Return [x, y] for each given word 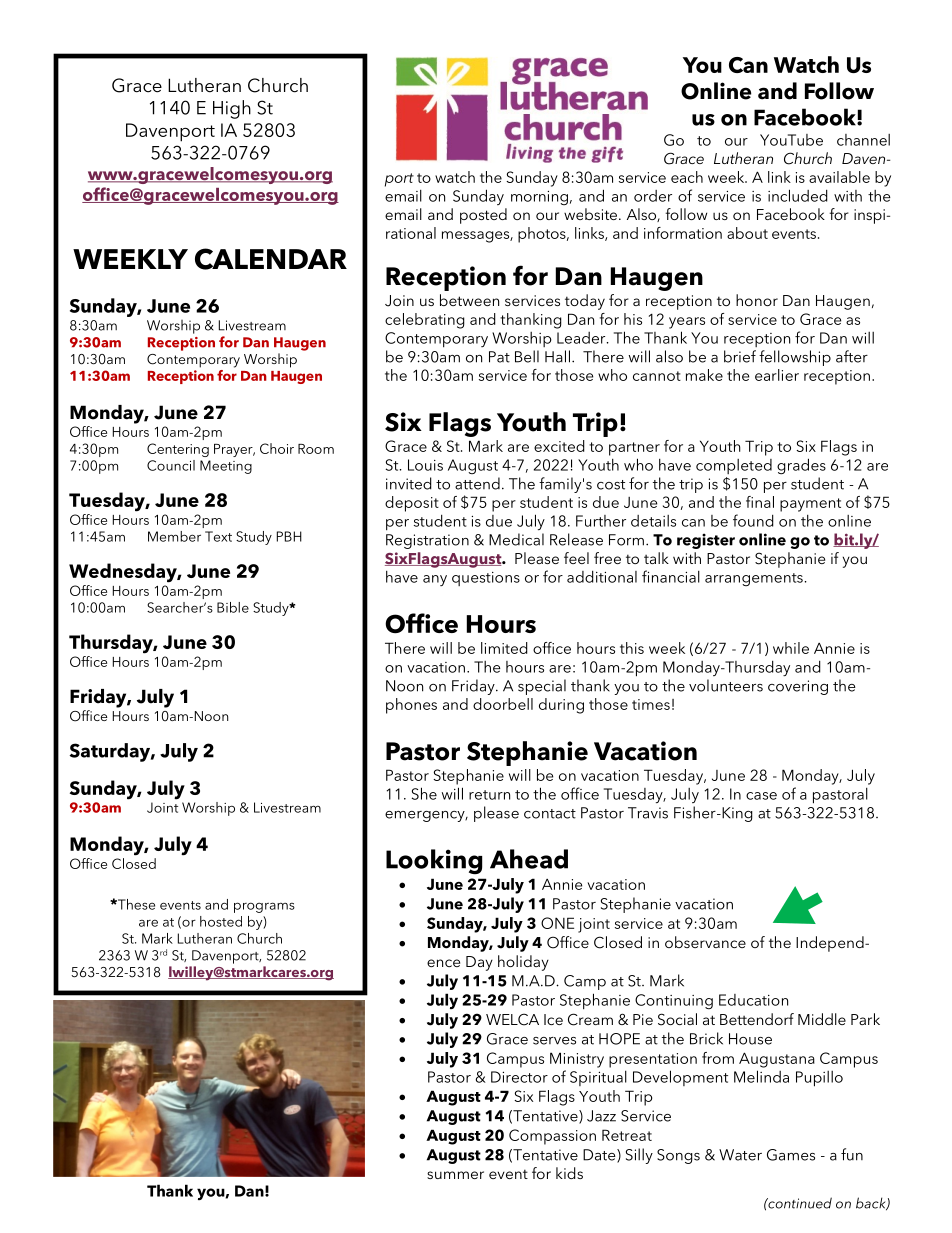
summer [455, 1175]
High [232, 109]
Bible [233, 607]
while [791, 648]
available [839, 177]
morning [539, 198]
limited [504, 648]
